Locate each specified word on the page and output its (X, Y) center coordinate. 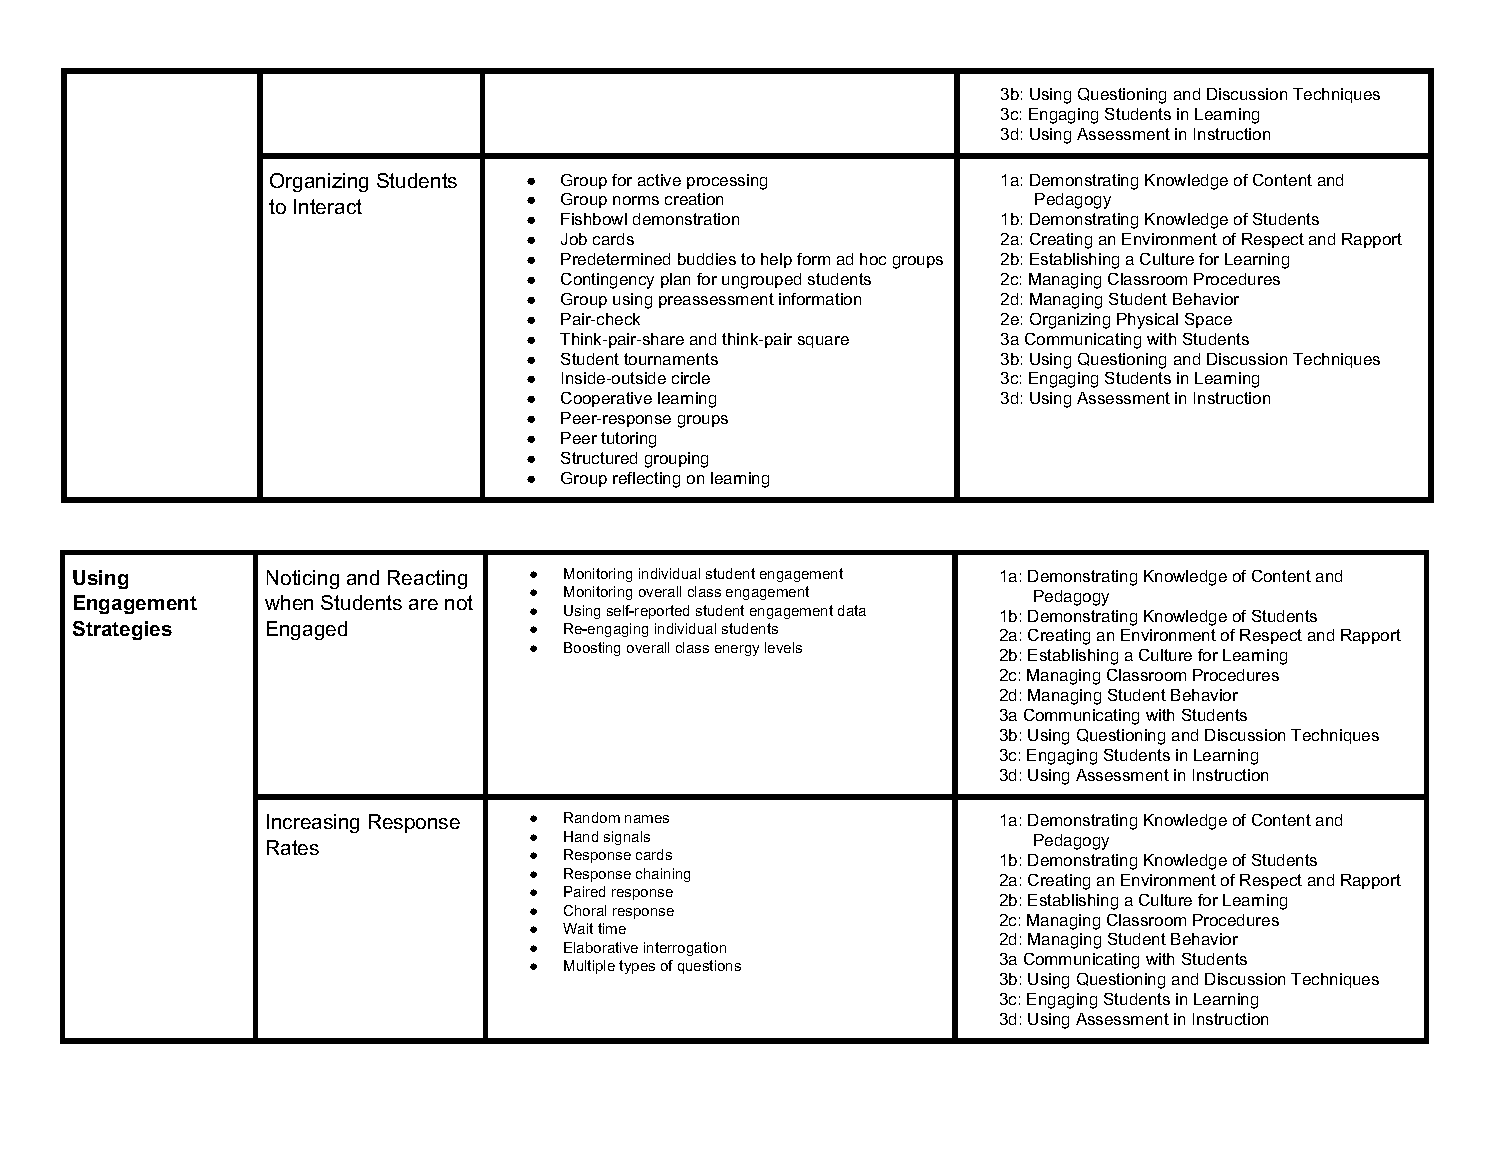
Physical (1147, 321)
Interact (328, 206)
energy (737, 650)
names (647, 819)
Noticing (303, 579)
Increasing (313, 823)
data (852, 610)
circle (691, 378)
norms (636, 200)
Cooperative (606, 399)
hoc (873, 259)
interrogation (685, 949)
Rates (293, 847)
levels (783, 647)
